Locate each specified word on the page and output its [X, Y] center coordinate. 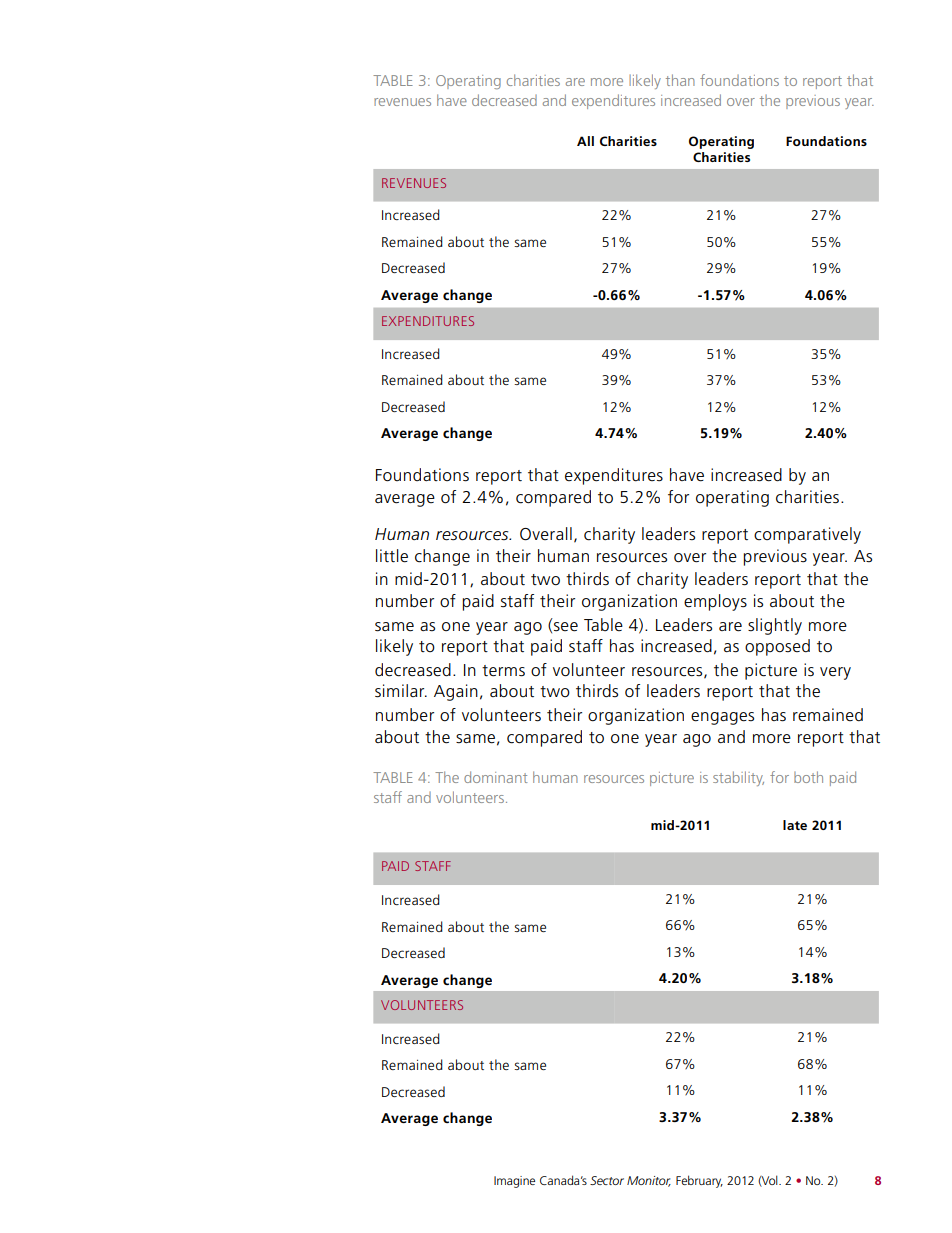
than [680, 80]
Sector [607, 1180]
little [392, 556]
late [795, 825]
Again [456, 692]
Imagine [514, 1182]
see [566, 627]
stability [738, 778]
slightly [775, 626]
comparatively [807, 535]
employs [715, 602]
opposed [777, 647]
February [699, 1181]
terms [503, 671]
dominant [496, 777]
